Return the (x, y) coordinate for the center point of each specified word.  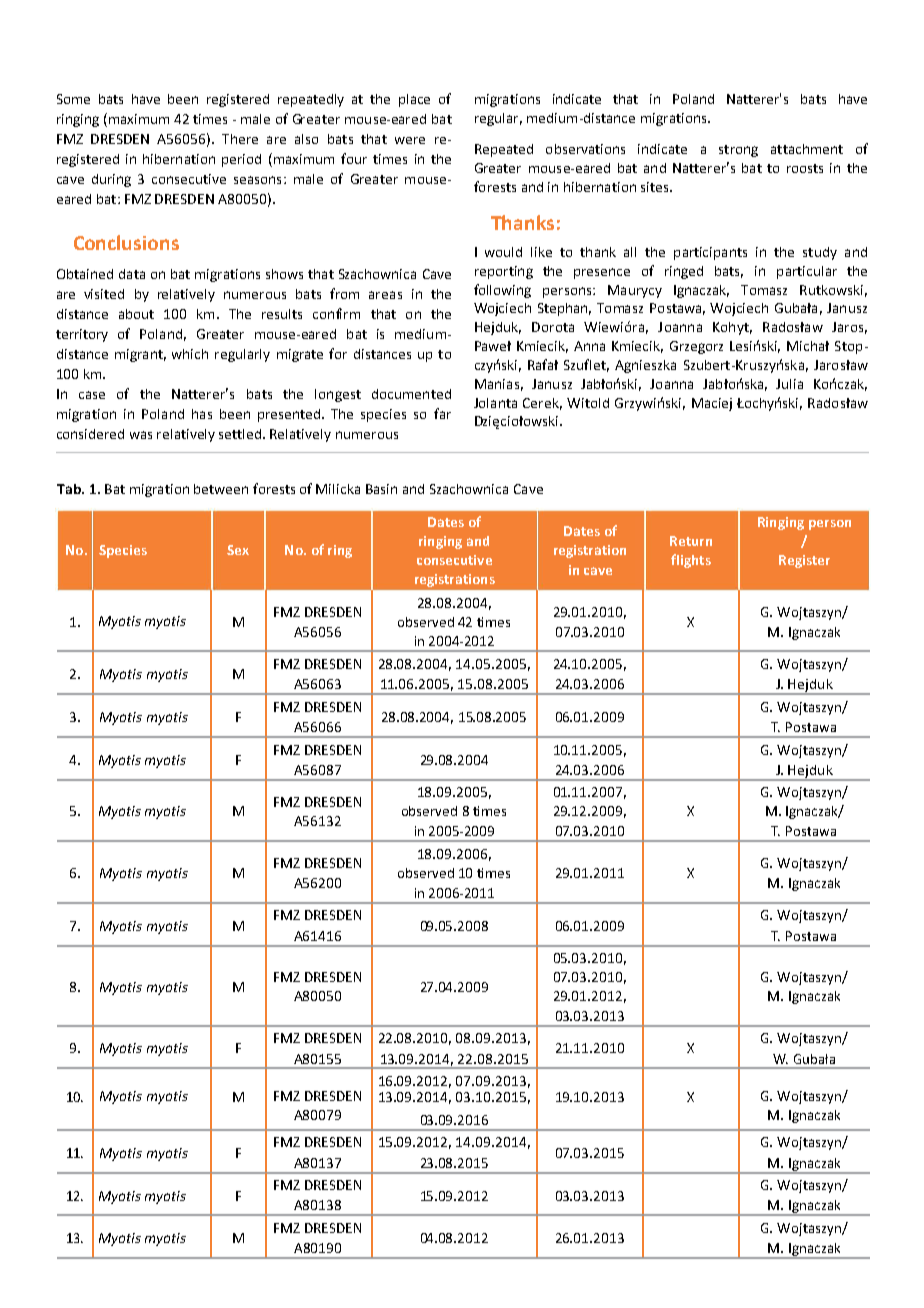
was (141, 435)
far (442, 413)
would (503, 252)
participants (710, 253)
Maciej (712, 404)
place (414, 100)
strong (738, 151)
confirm (336, 313)
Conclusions (126, 242)
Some (73, 99)
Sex (238, 550)
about (136, 314)
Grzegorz (696, 347)
